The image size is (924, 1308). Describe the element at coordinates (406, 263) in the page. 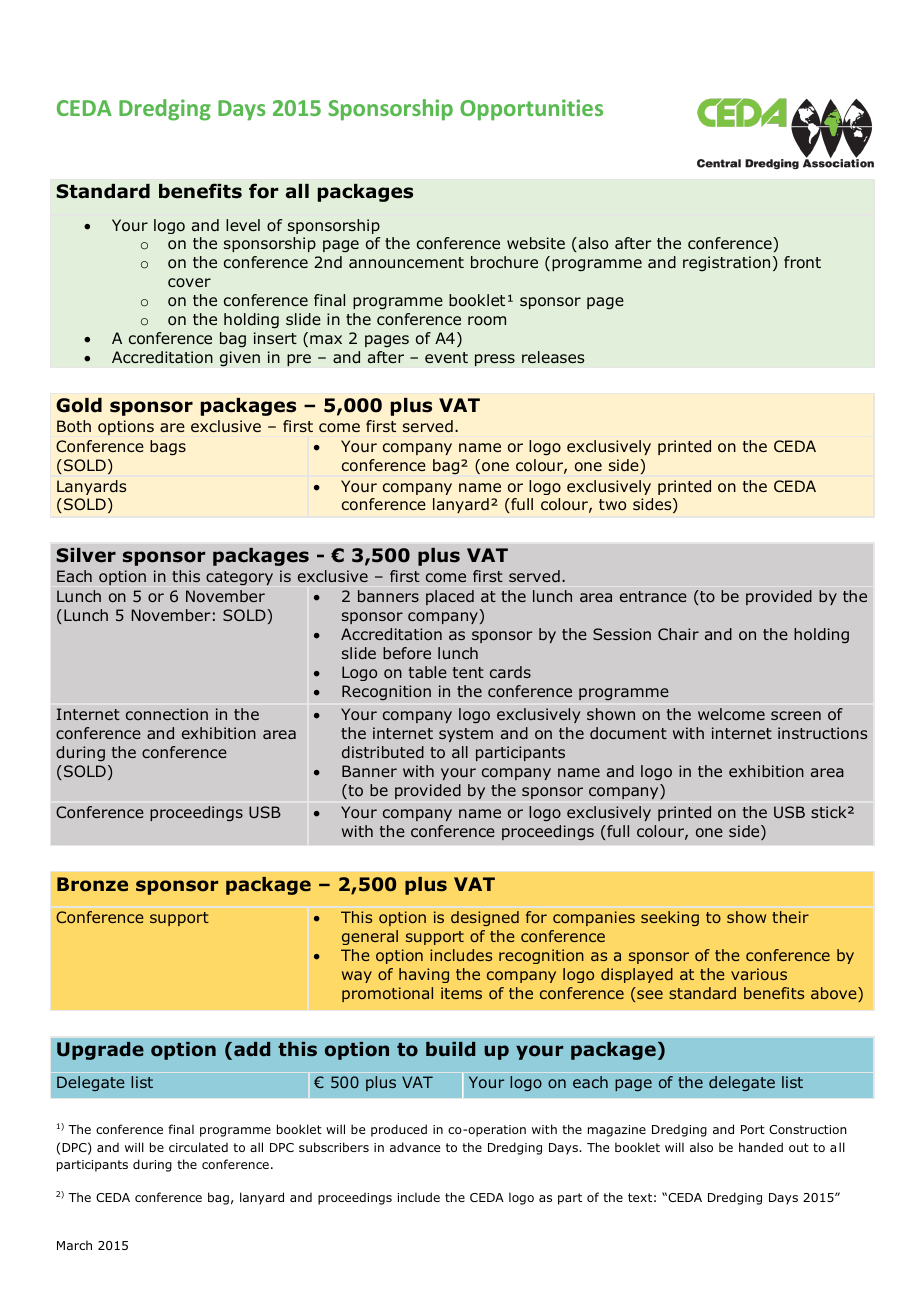

I see `announcement` at that location.
